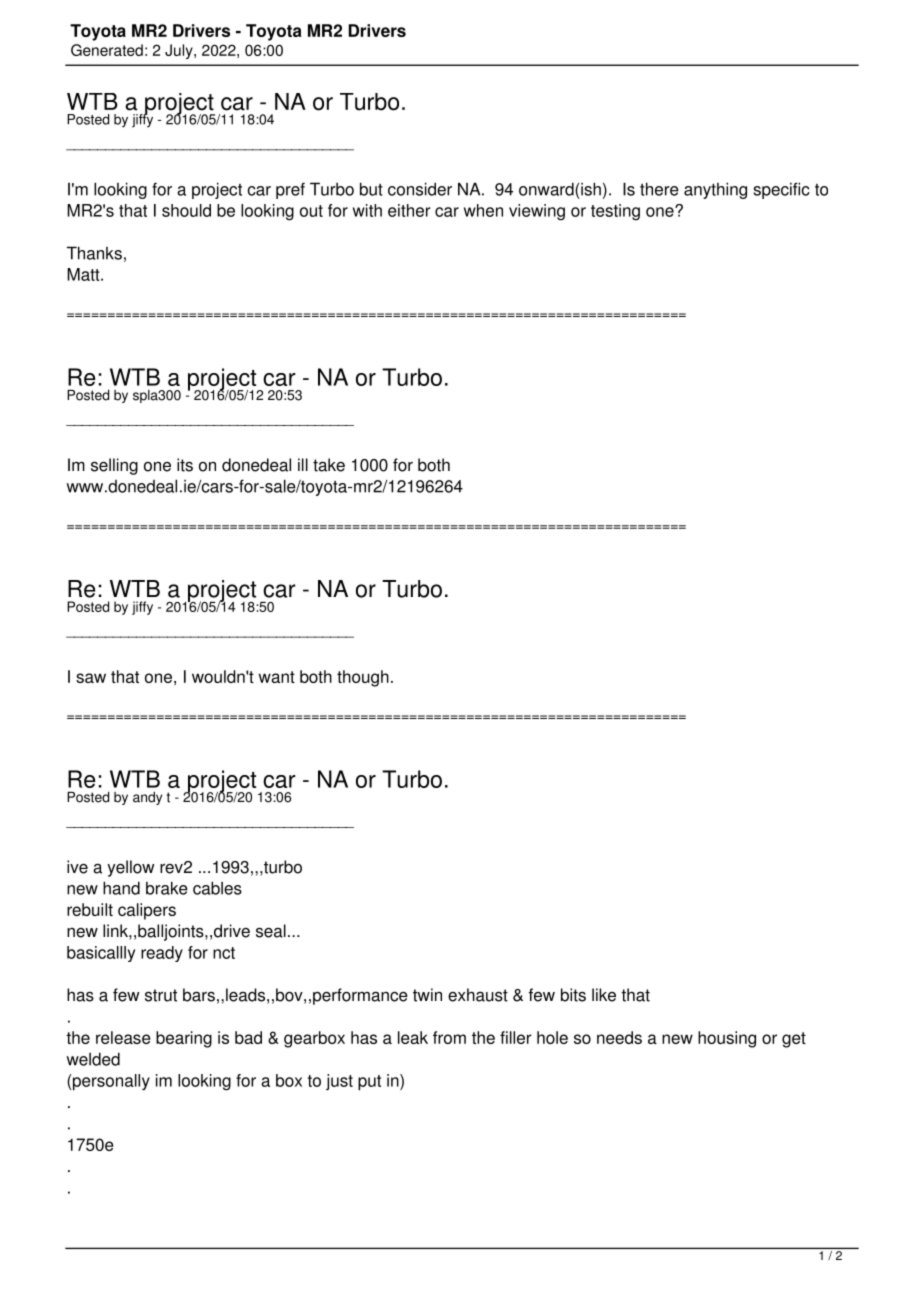 This image has height=1308, width=924. I want to click on anything, so click(715, 190).
